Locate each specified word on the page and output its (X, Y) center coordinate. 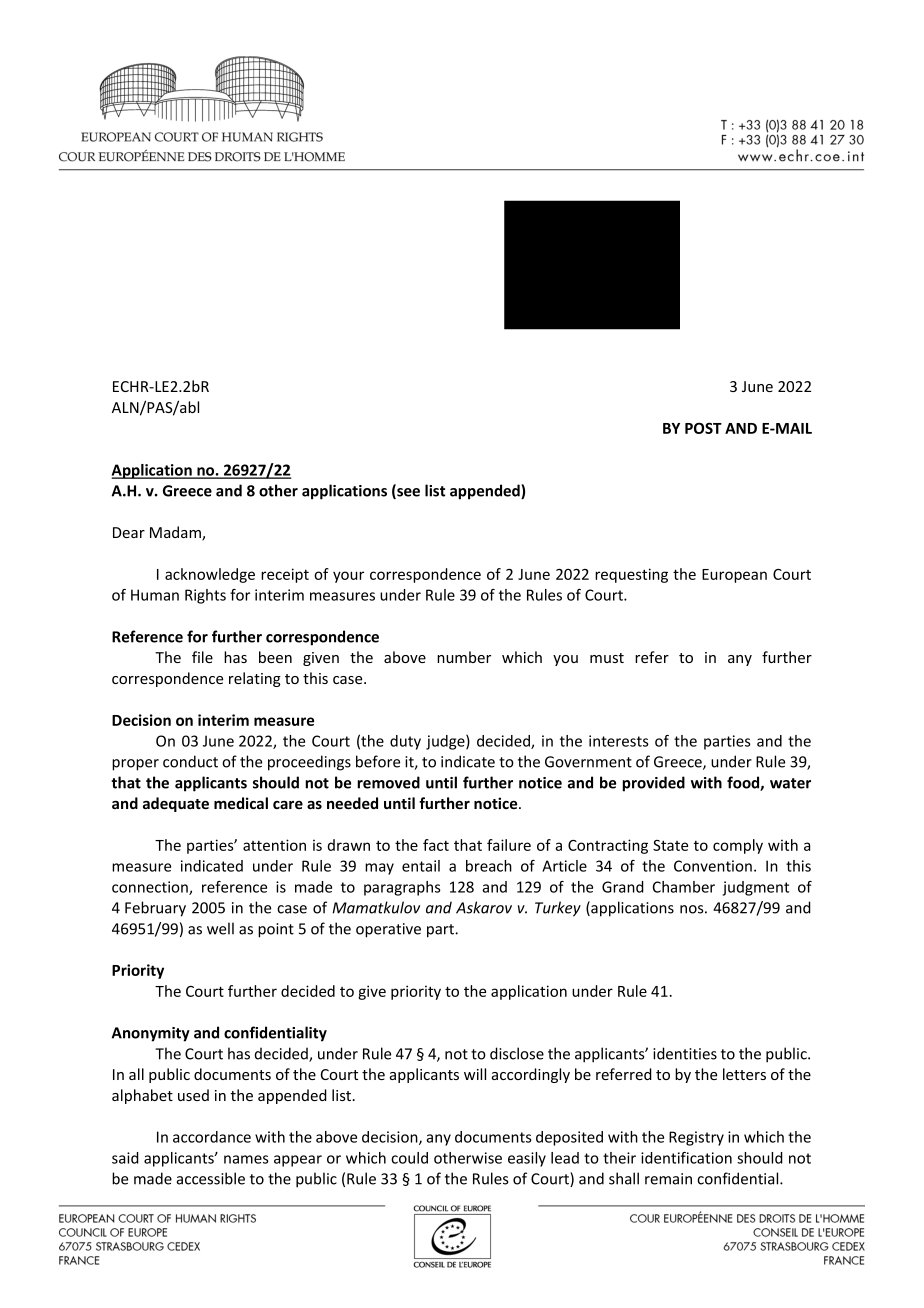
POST (703, 428)
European (734, 576)
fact (436, 845)
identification (686, 1158)
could (409, 1158)
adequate (176, 804)
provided (653, 784)
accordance (212, 1137)
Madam (176, 533)
